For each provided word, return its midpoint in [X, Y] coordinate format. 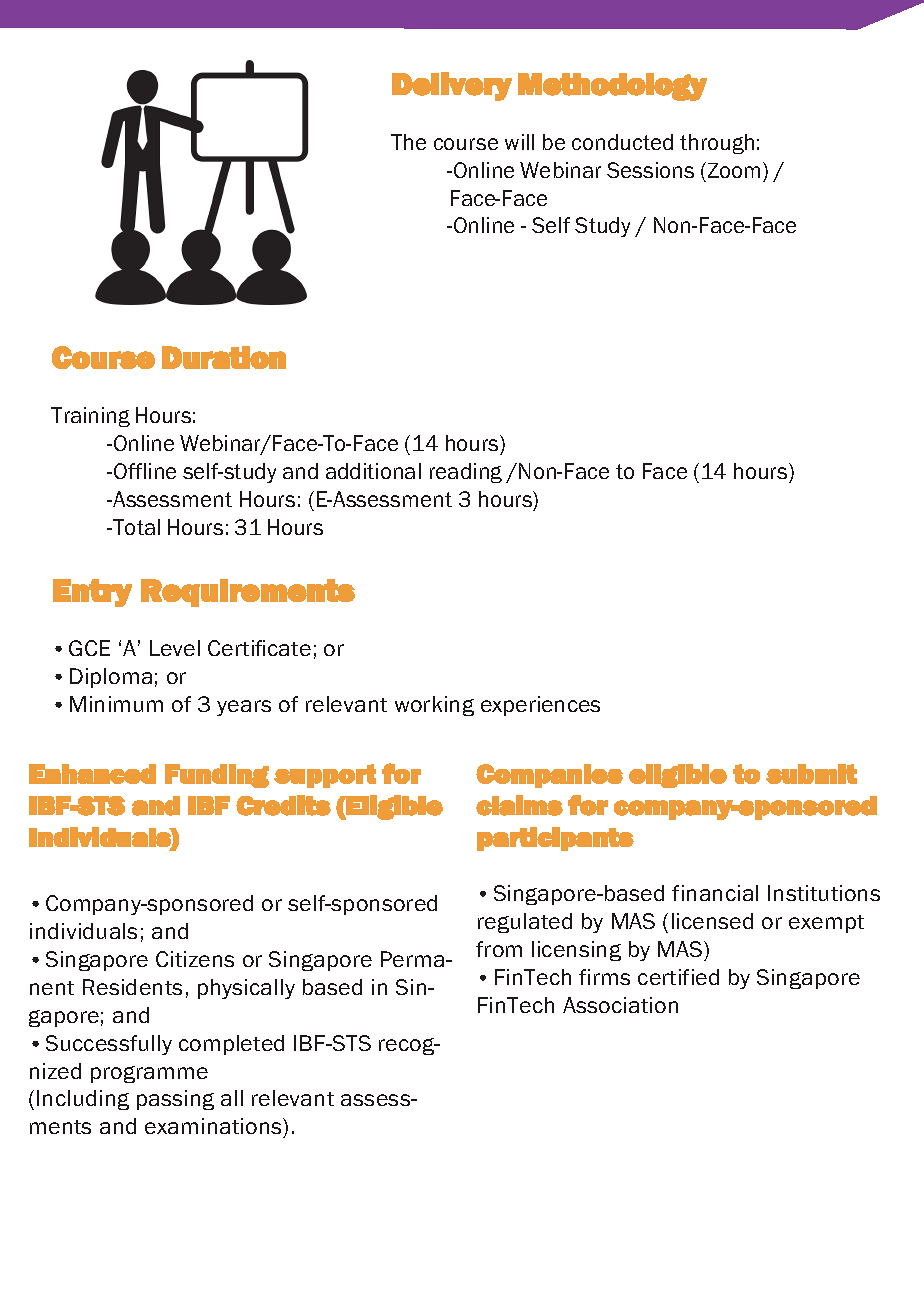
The [408, 142]
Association [620, 1005]
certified [678, 977]
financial [715, 893]
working [434, 706]
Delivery [452, 86]
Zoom [732, 170]
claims [519, 805]
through [717, 144]
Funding [217, 776]
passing [175, 1100]
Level [175, 648]
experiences [540, 706]
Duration [224, 357]
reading [466, 473]
